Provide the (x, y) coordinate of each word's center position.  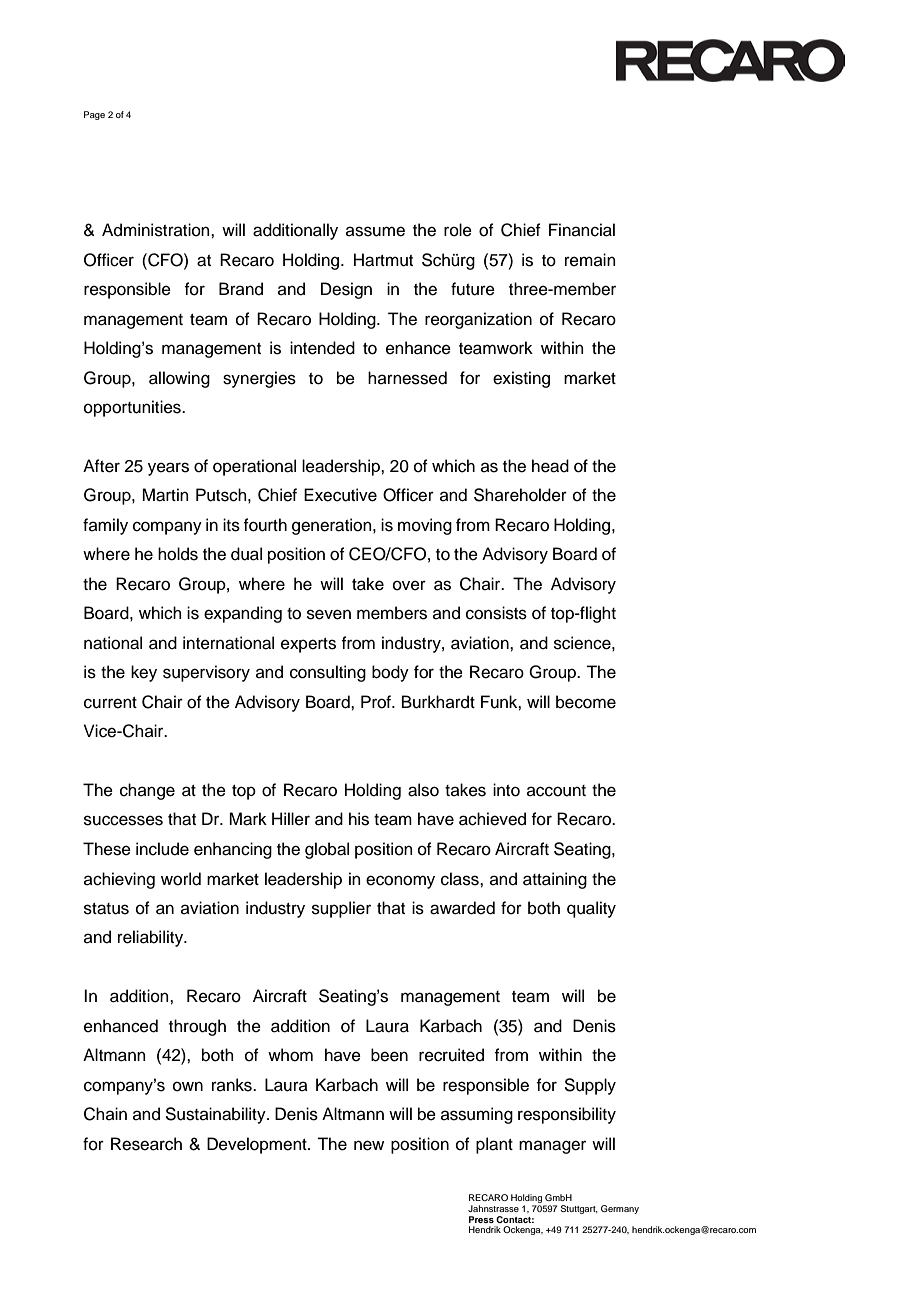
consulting (328, 673)
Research (146, 1144)
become (586, 702)
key (144, 673)
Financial (582, 230)
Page (94, 115)
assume (375, 231)
